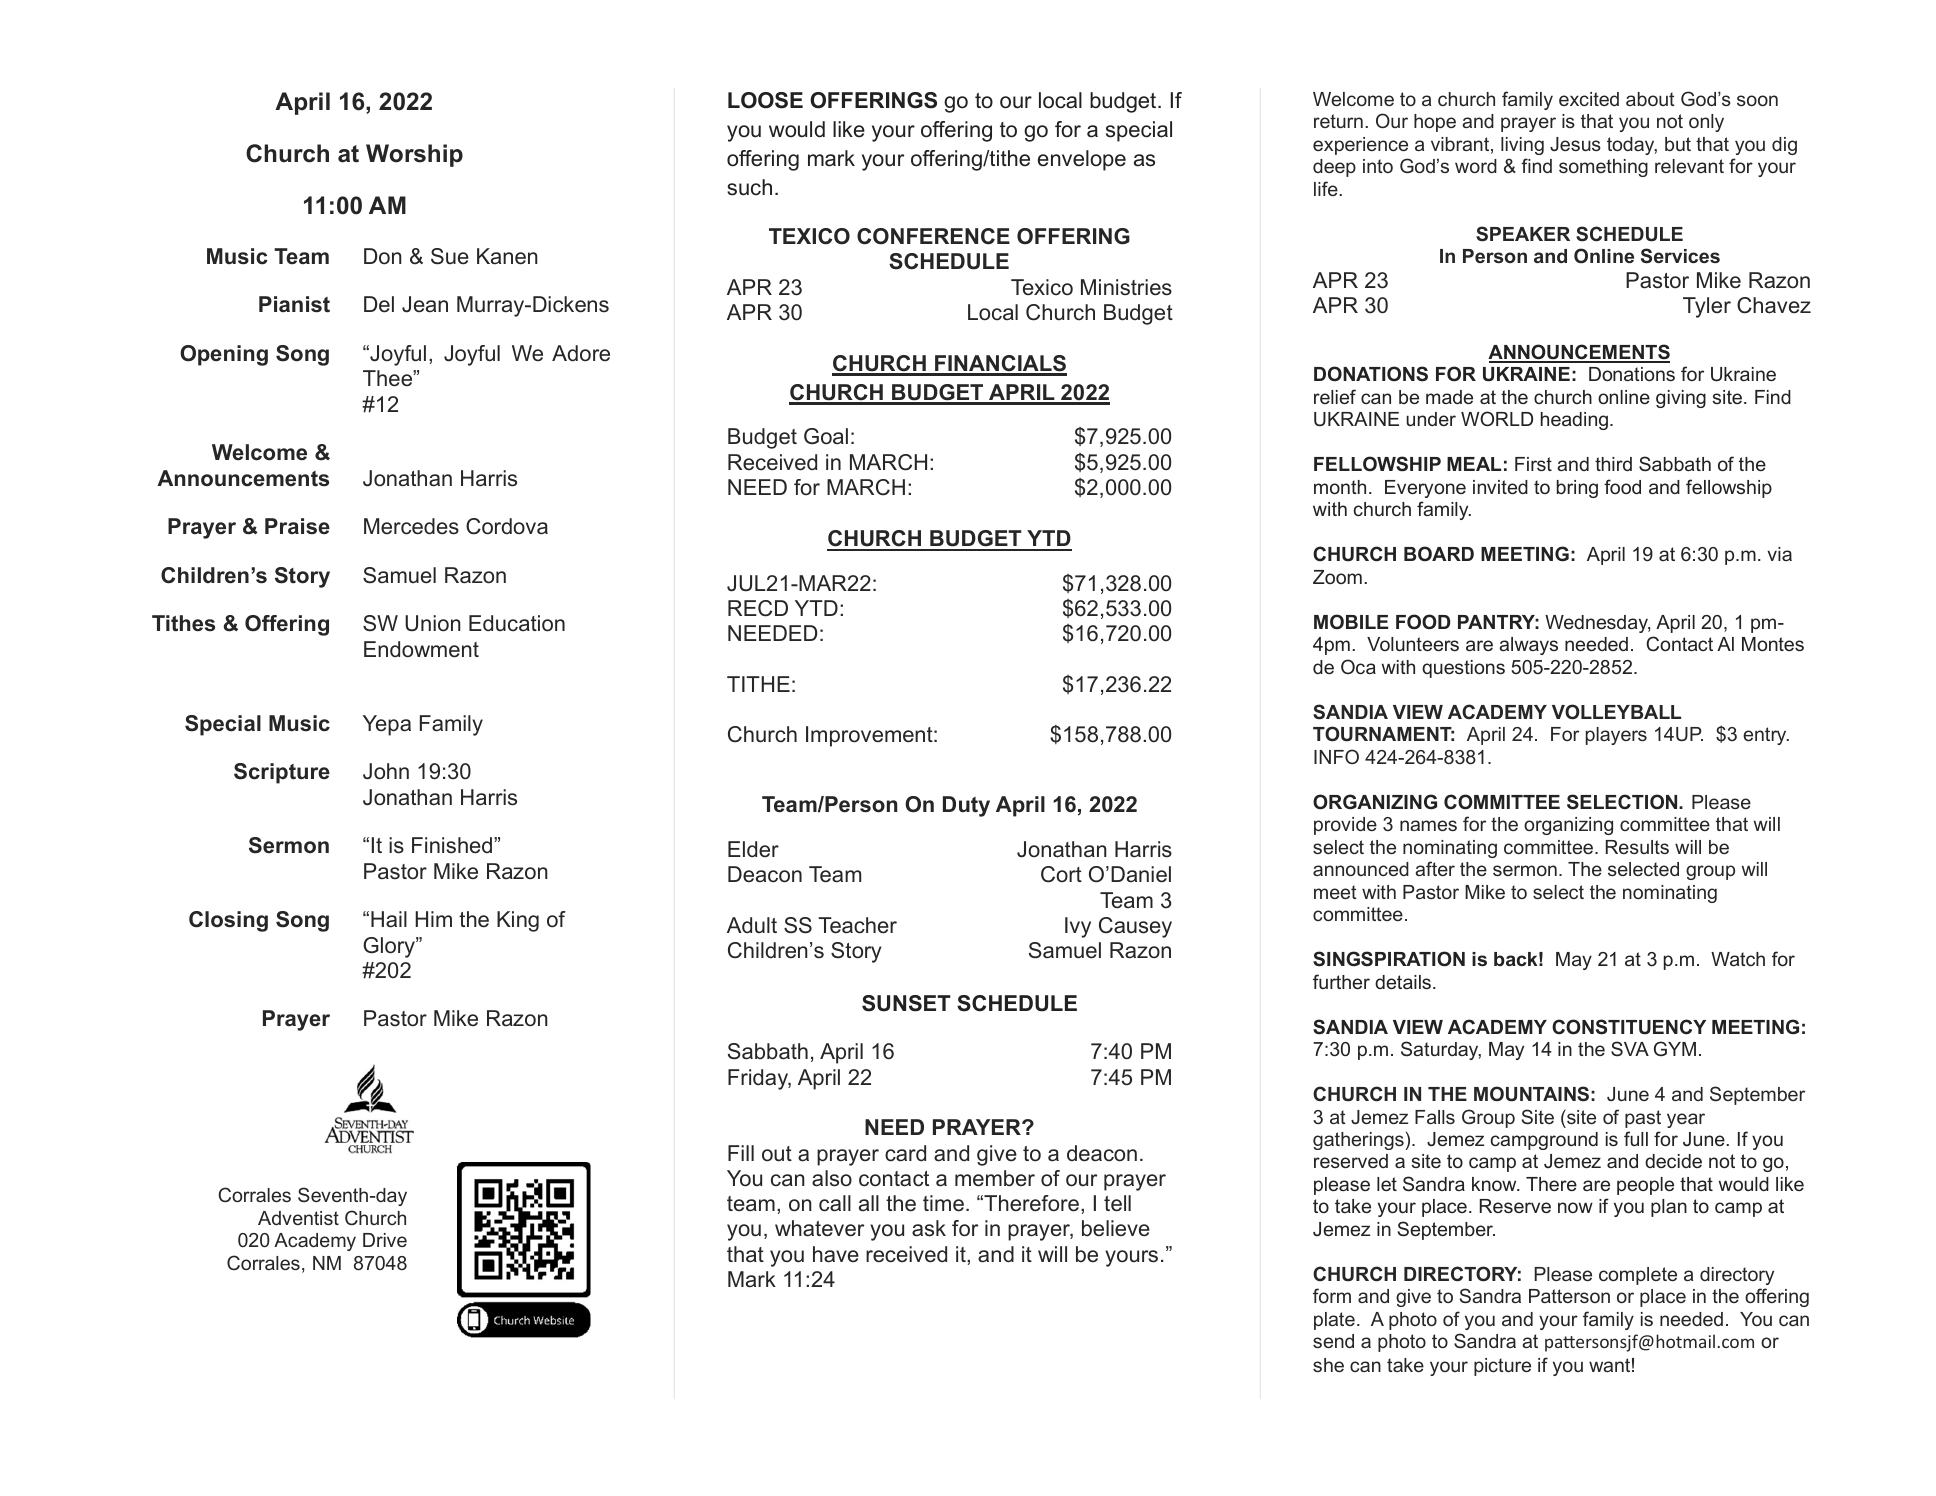 The width and height of the screenshot is (1936, 1496). Describe the element at coordinates (1575, 144) in the screenshot. I see `Jesus` at that location.
